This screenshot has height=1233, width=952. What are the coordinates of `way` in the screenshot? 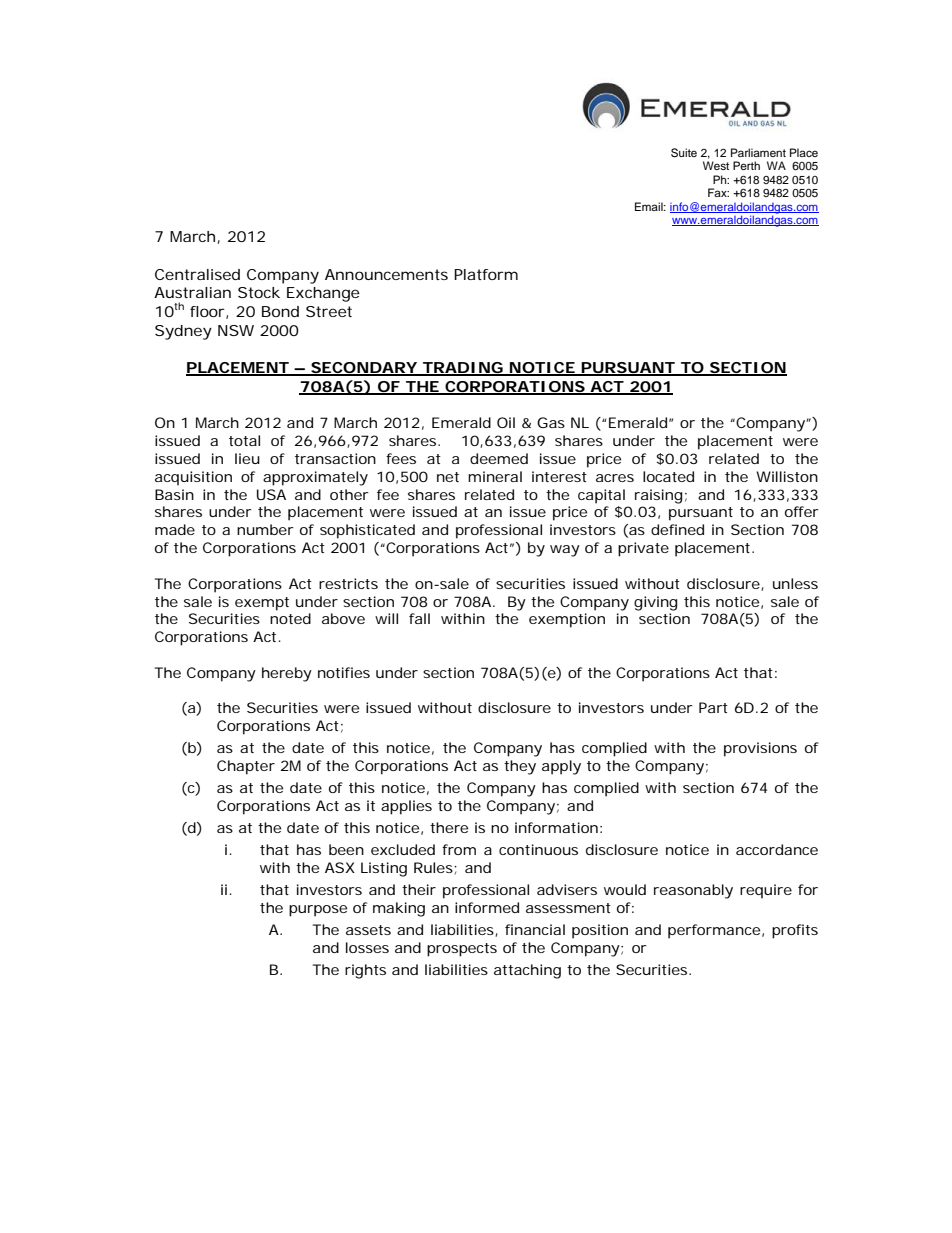 It's located at (565, 551).
